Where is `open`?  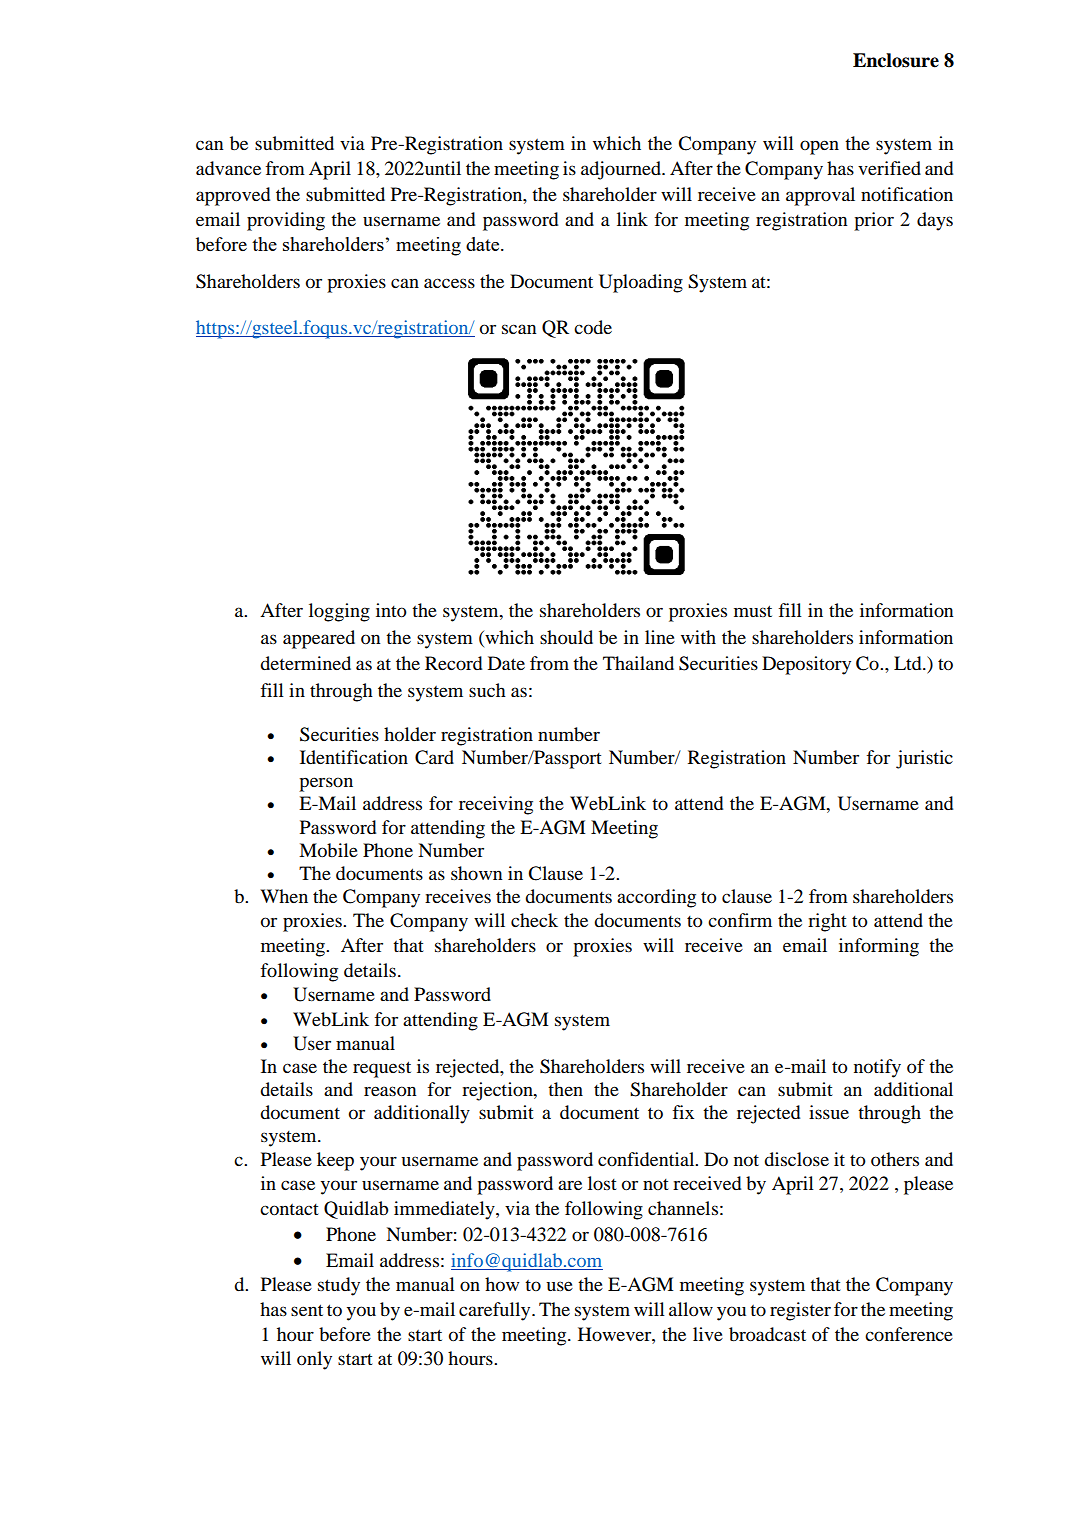
open is located at coordinates (819, 147).
